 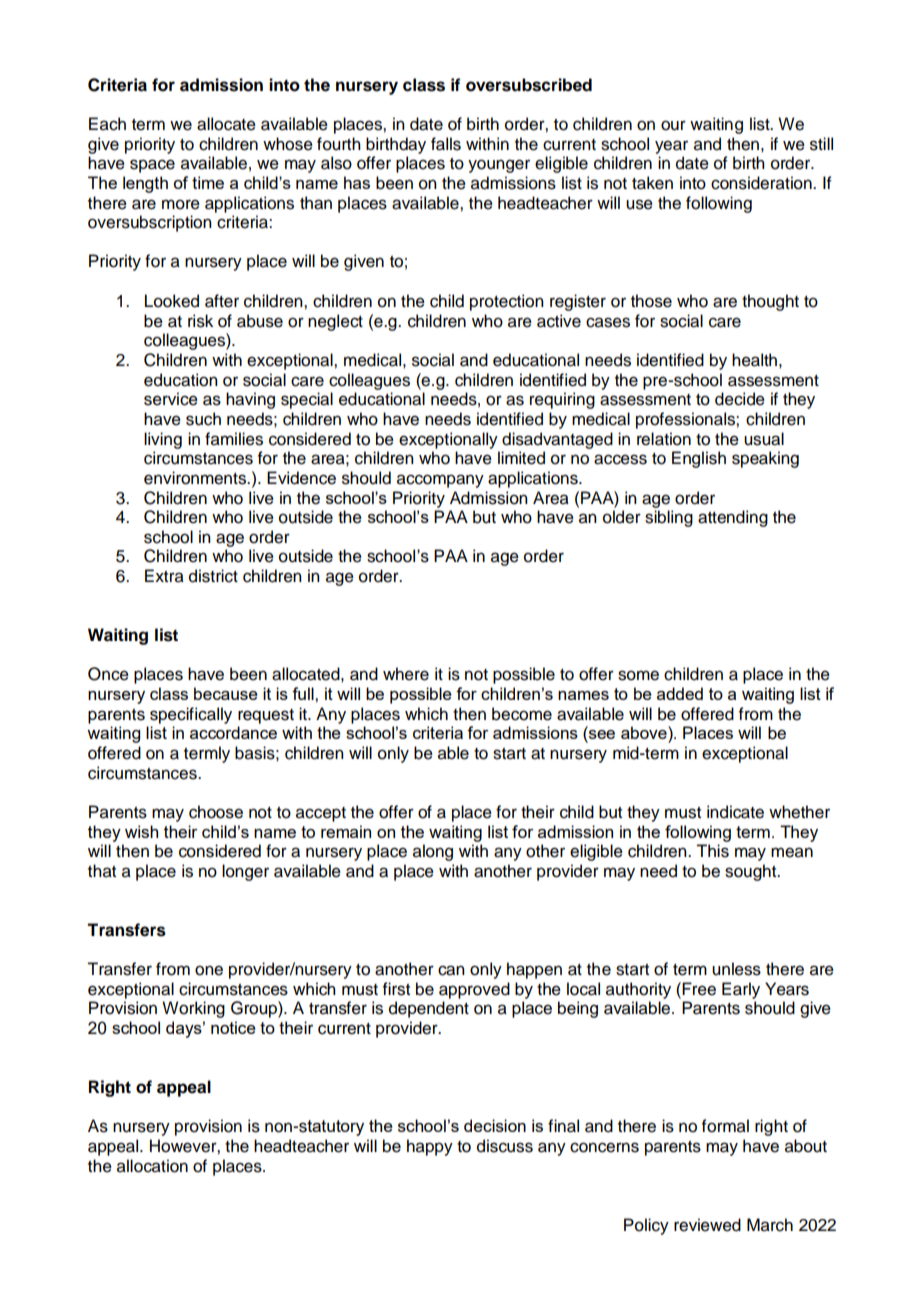 What do you see at coordinates (446, 144) in the screenshot?
I see `falls` at bounding box center [446, 144].
